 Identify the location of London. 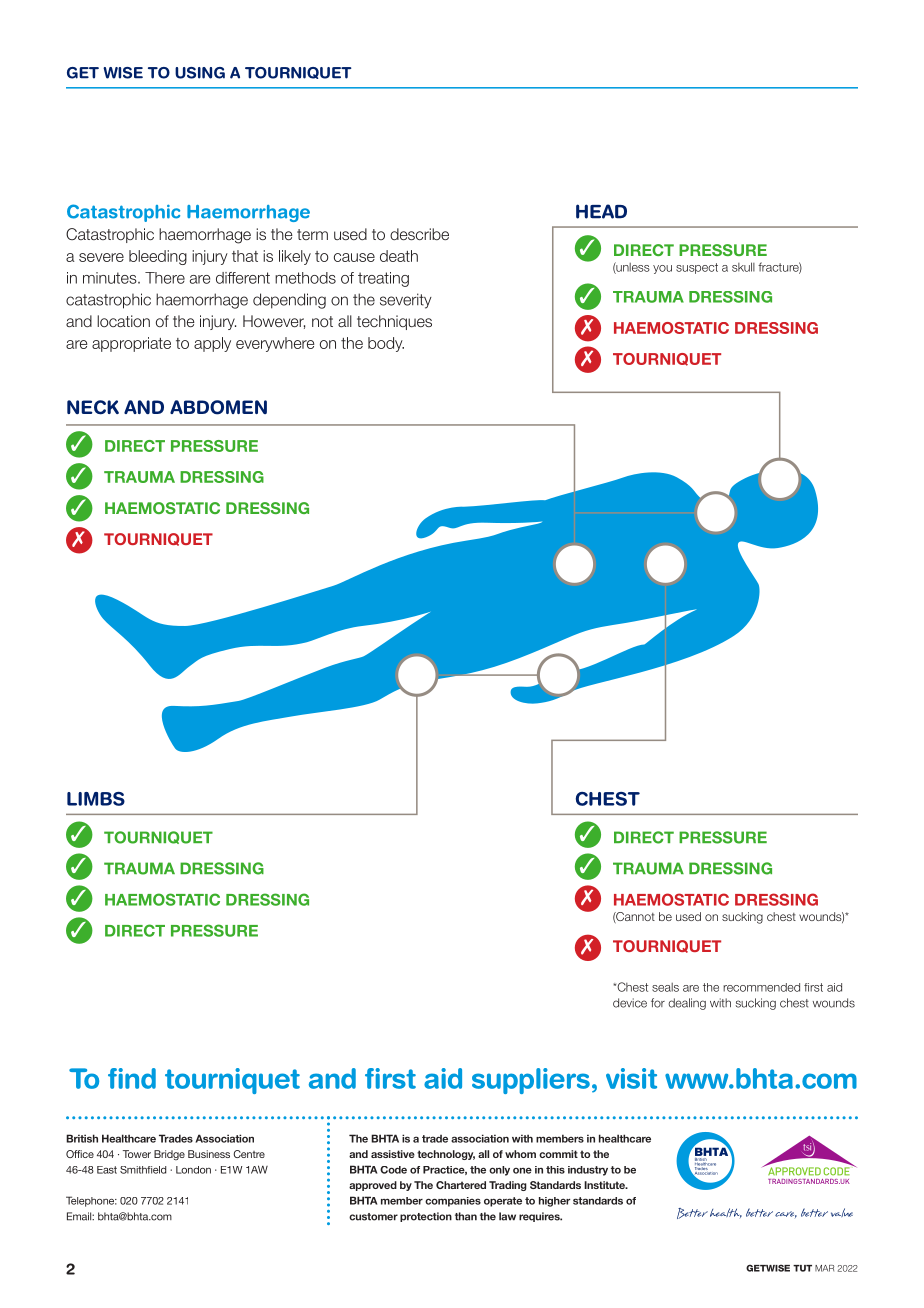
(193, 1170).
